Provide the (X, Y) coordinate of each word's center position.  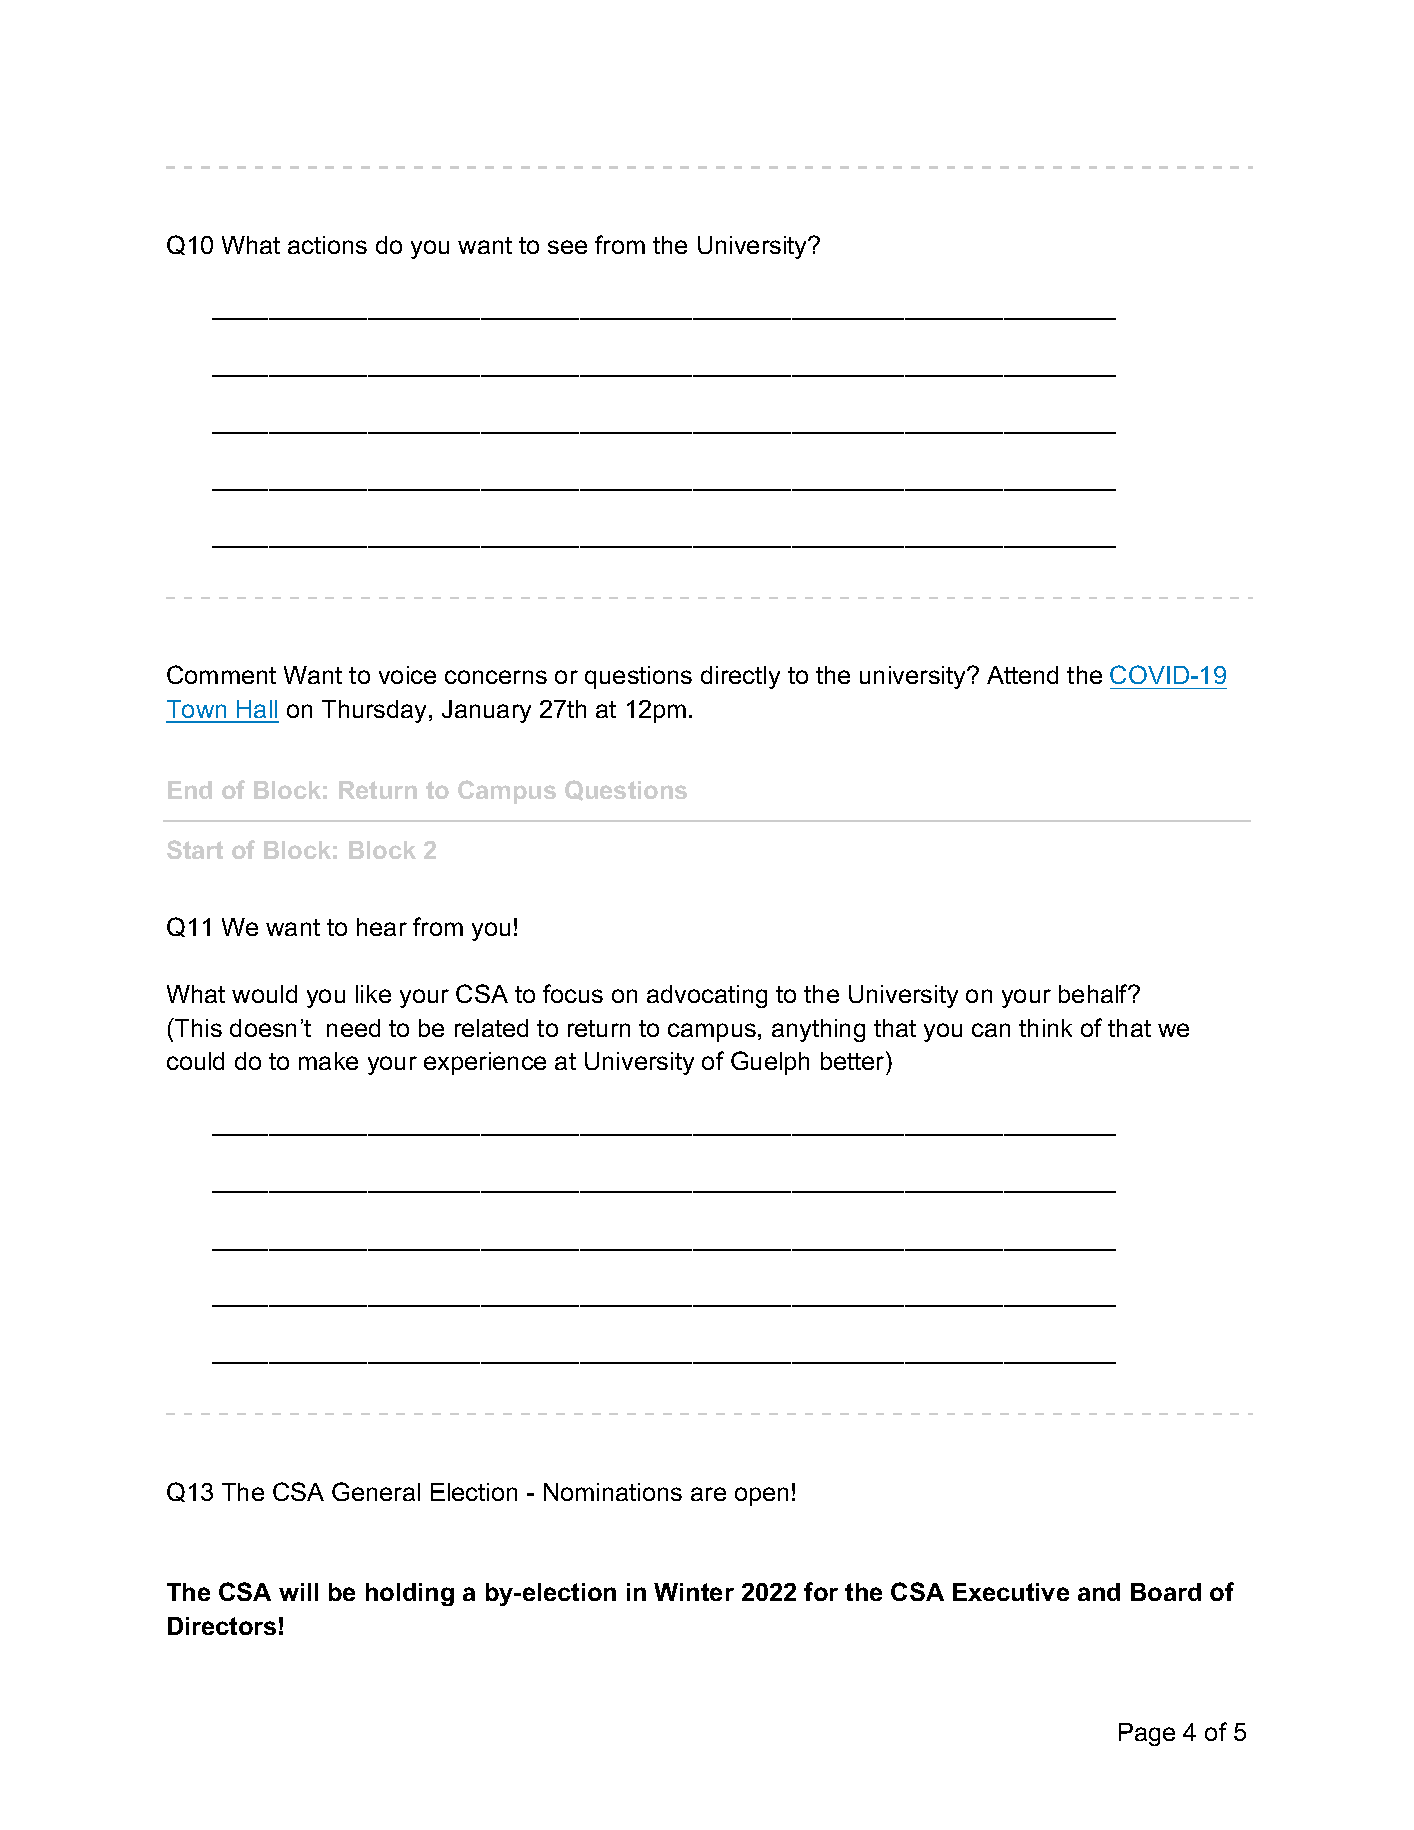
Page (1147, 1734)
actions (327, 245)
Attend (1022, 675)
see (567, 247)
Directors (222, 1626)
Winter (694, 1592)
